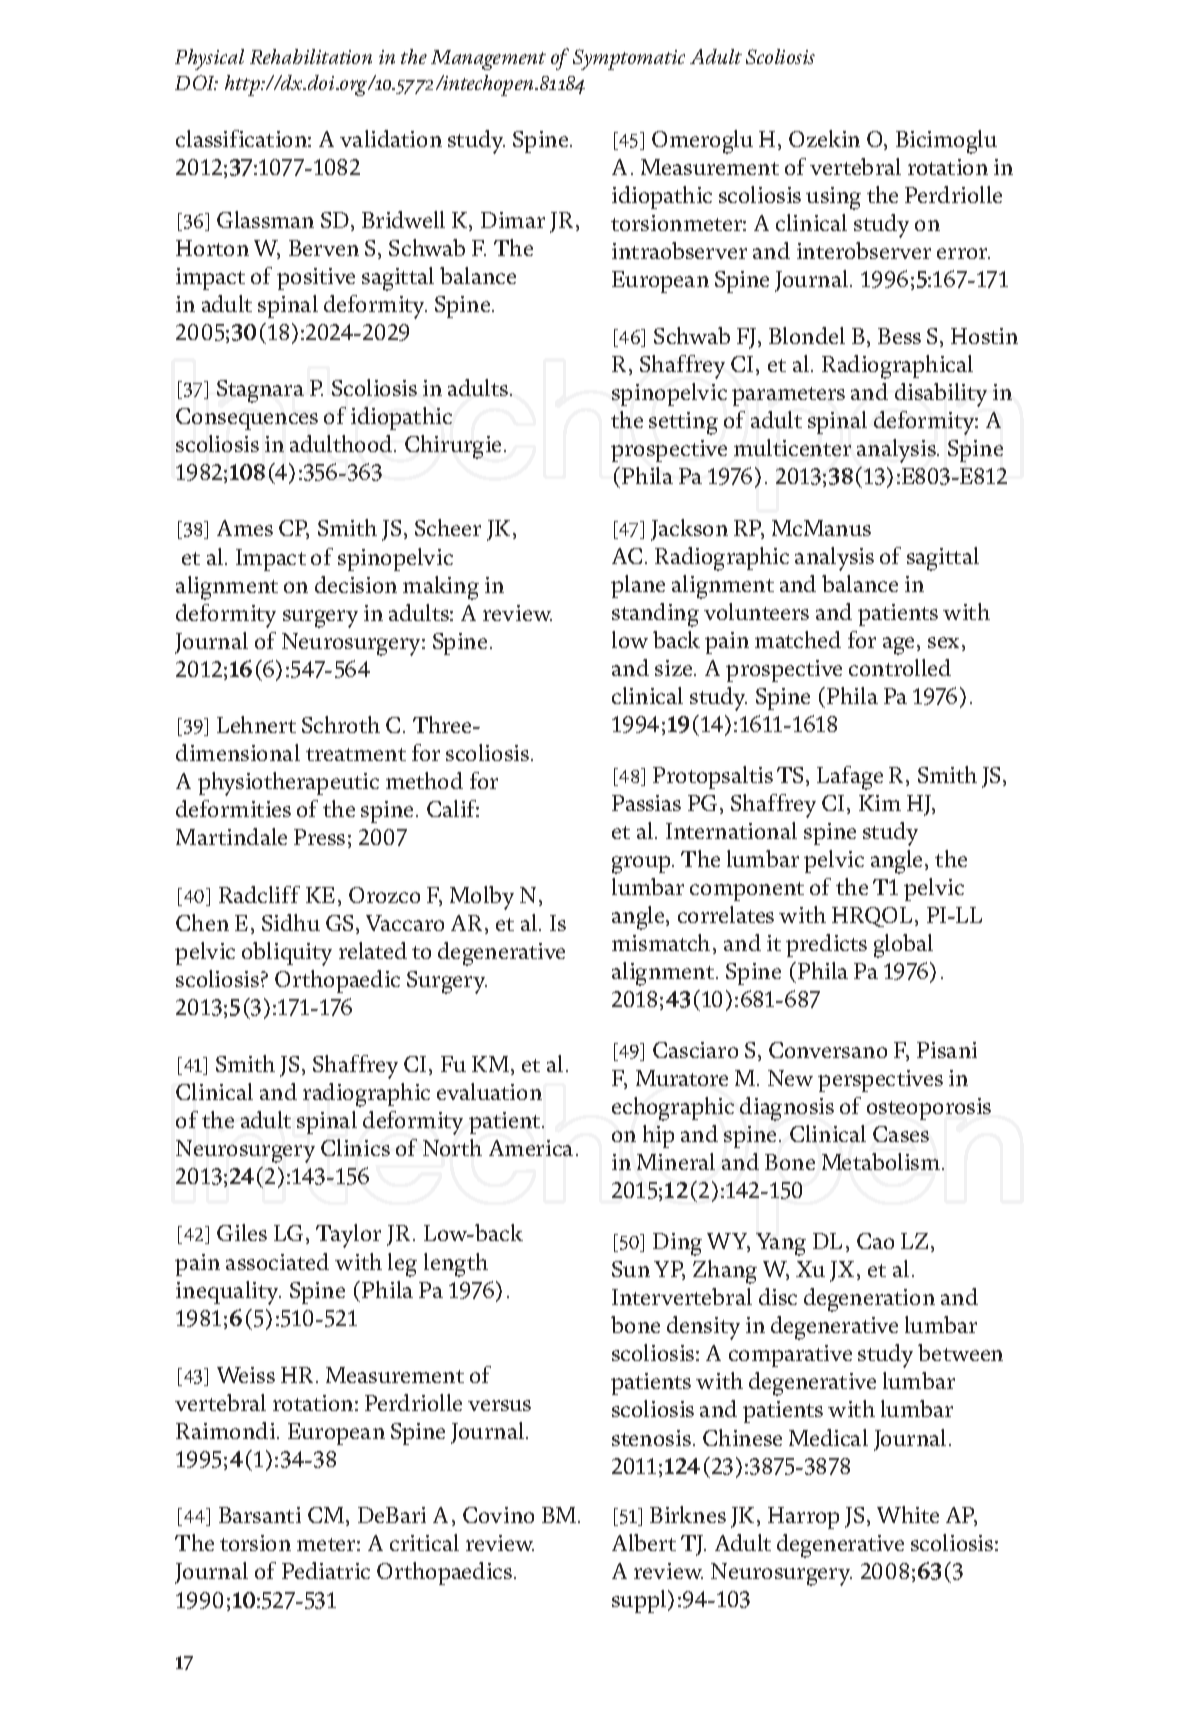 Image resolution: width=1195 pixels, height=1725 pixels. I want to click on using, so click(833, 198).
